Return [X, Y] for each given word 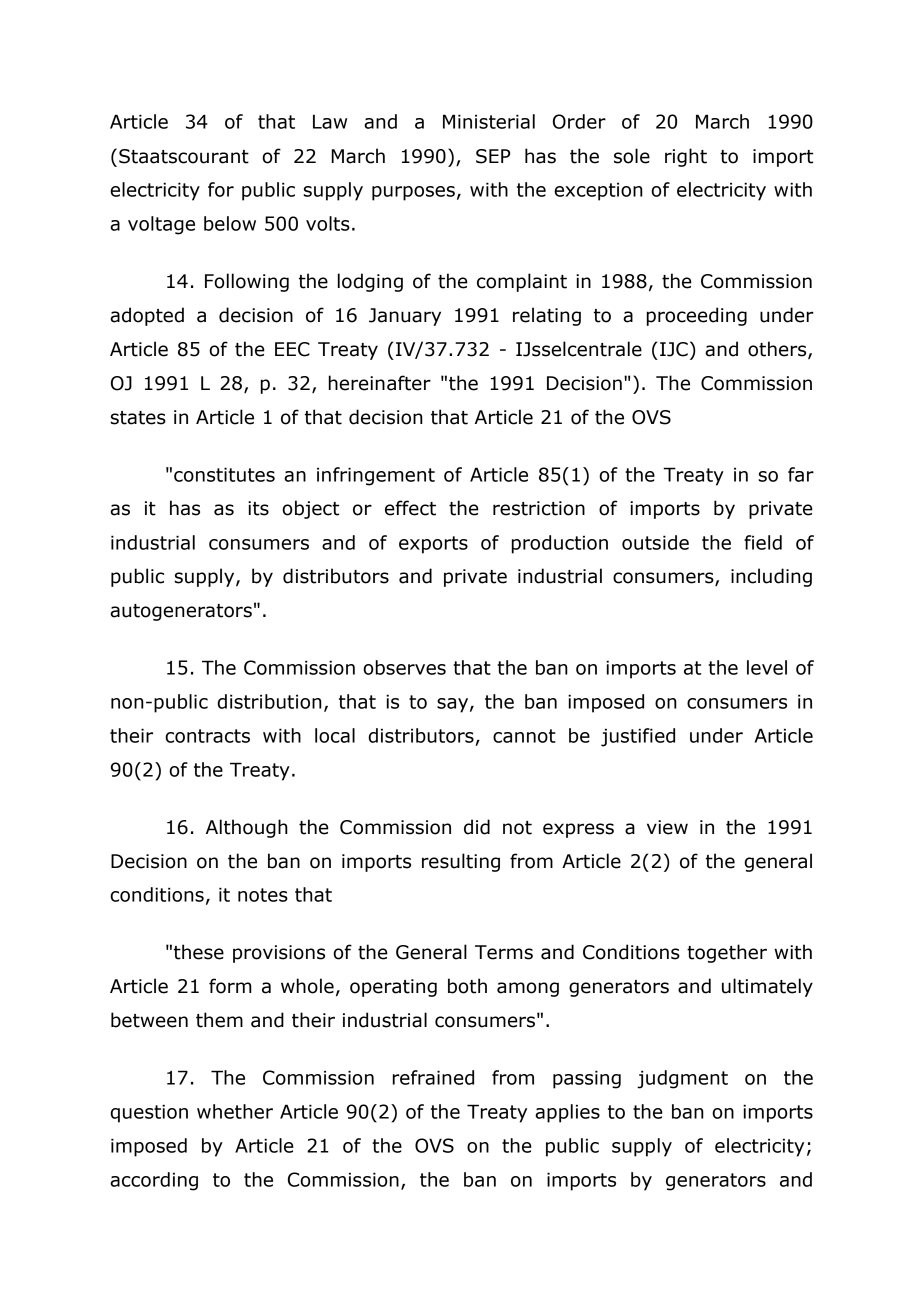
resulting [461, 862]
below [230, 223]
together [727, 953]
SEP [493, 156]
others [778, 350]
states [138, 418]
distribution [269, 701]
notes [263, 895]
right [686, 157]
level [767, 667]
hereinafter [380, 383]
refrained [433, 1077]
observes [404, 667]
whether [235, 1111]
